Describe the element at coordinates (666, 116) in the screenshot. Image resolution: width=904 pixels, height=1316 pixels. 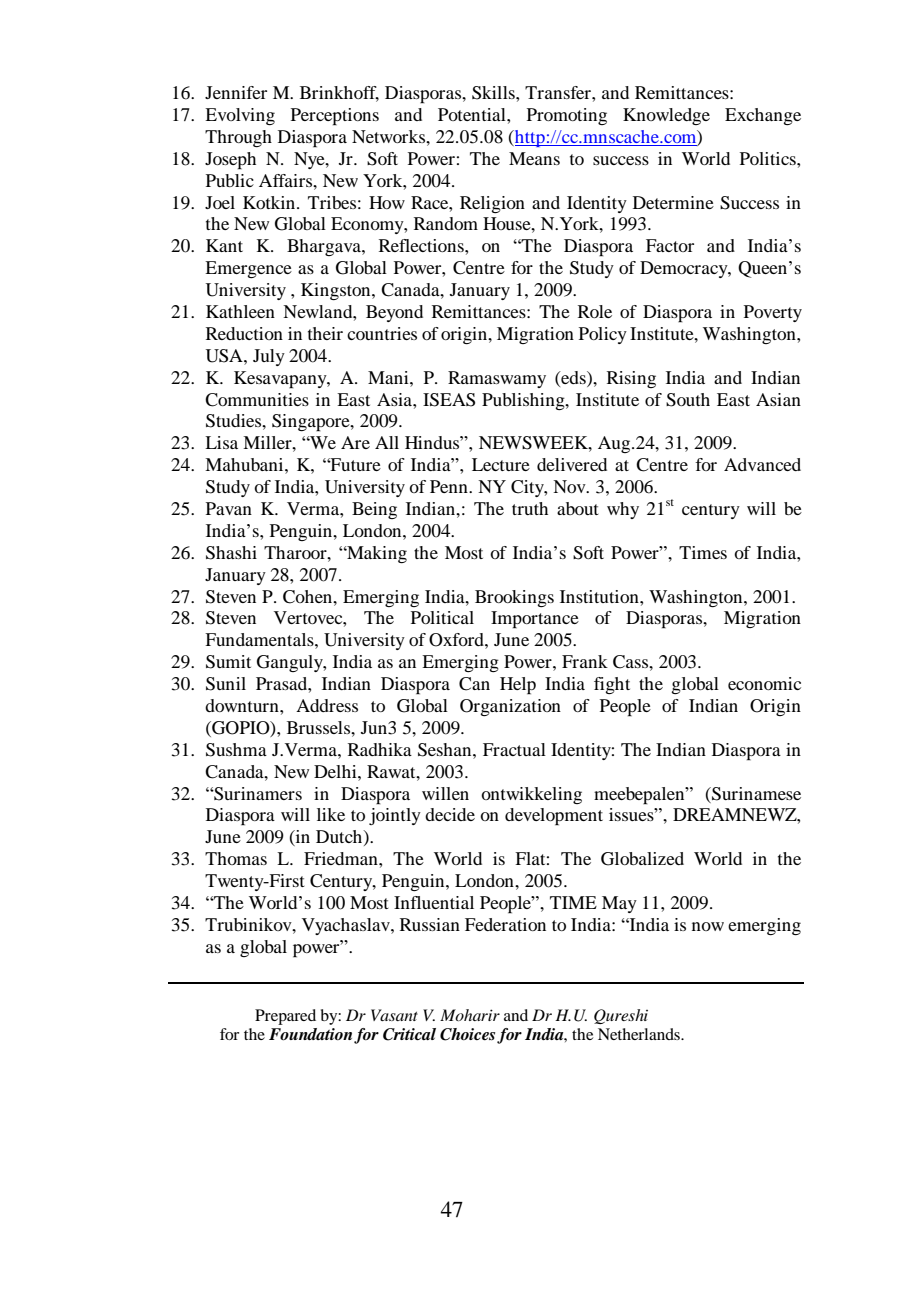
I see `Knowledge` at that location.
